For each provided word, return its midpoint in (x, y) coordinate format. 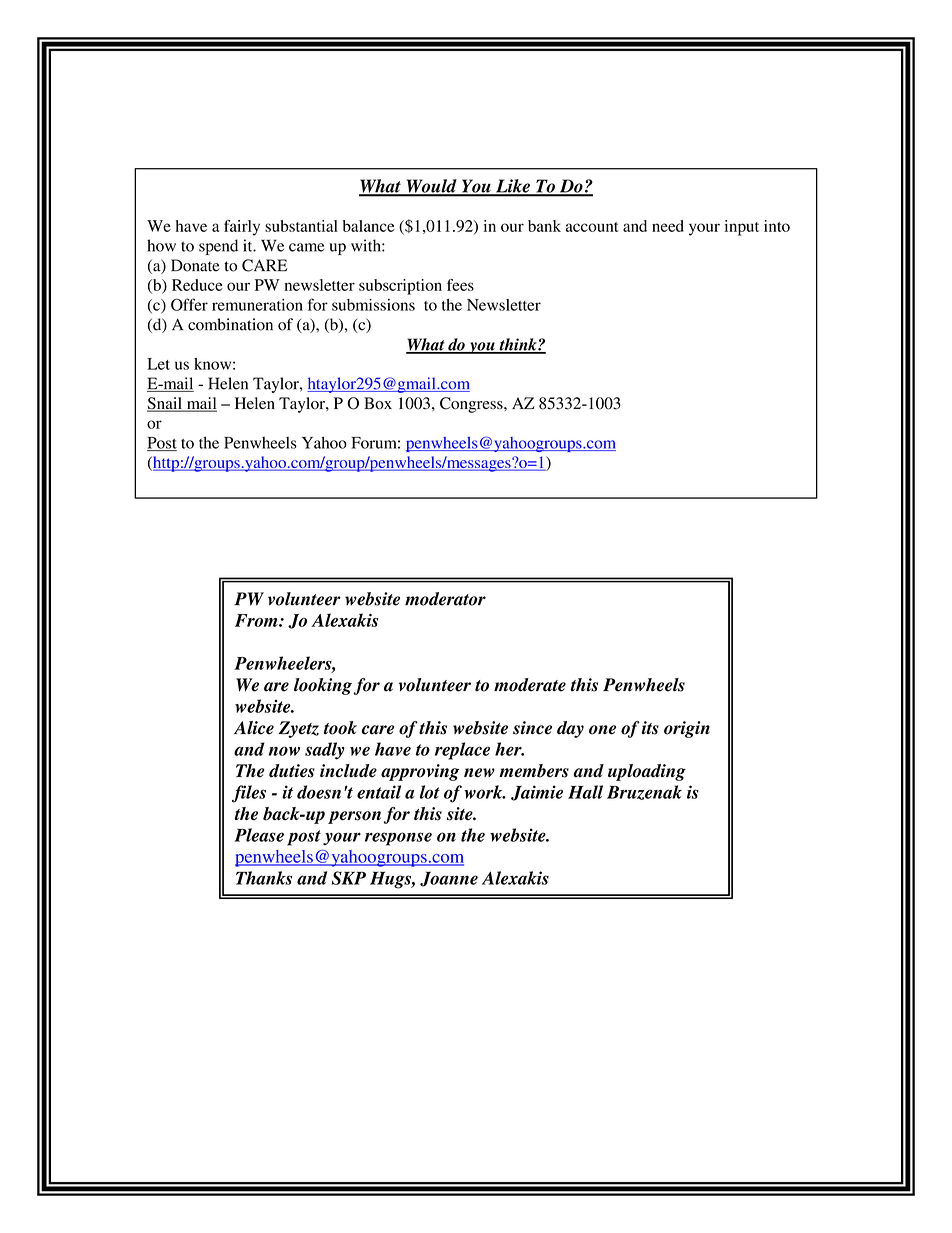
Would (431, 187)
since (532, 728)
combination (230, 324)
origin (687, 729)
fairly (242, 228)
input (742, 228)
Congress (472, 405)
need (668, 226)
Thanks (264, 878)
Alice (254, 728)
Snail (165, 404)
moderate (530, 685)
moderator (445, 599)
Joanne (449, 879)
